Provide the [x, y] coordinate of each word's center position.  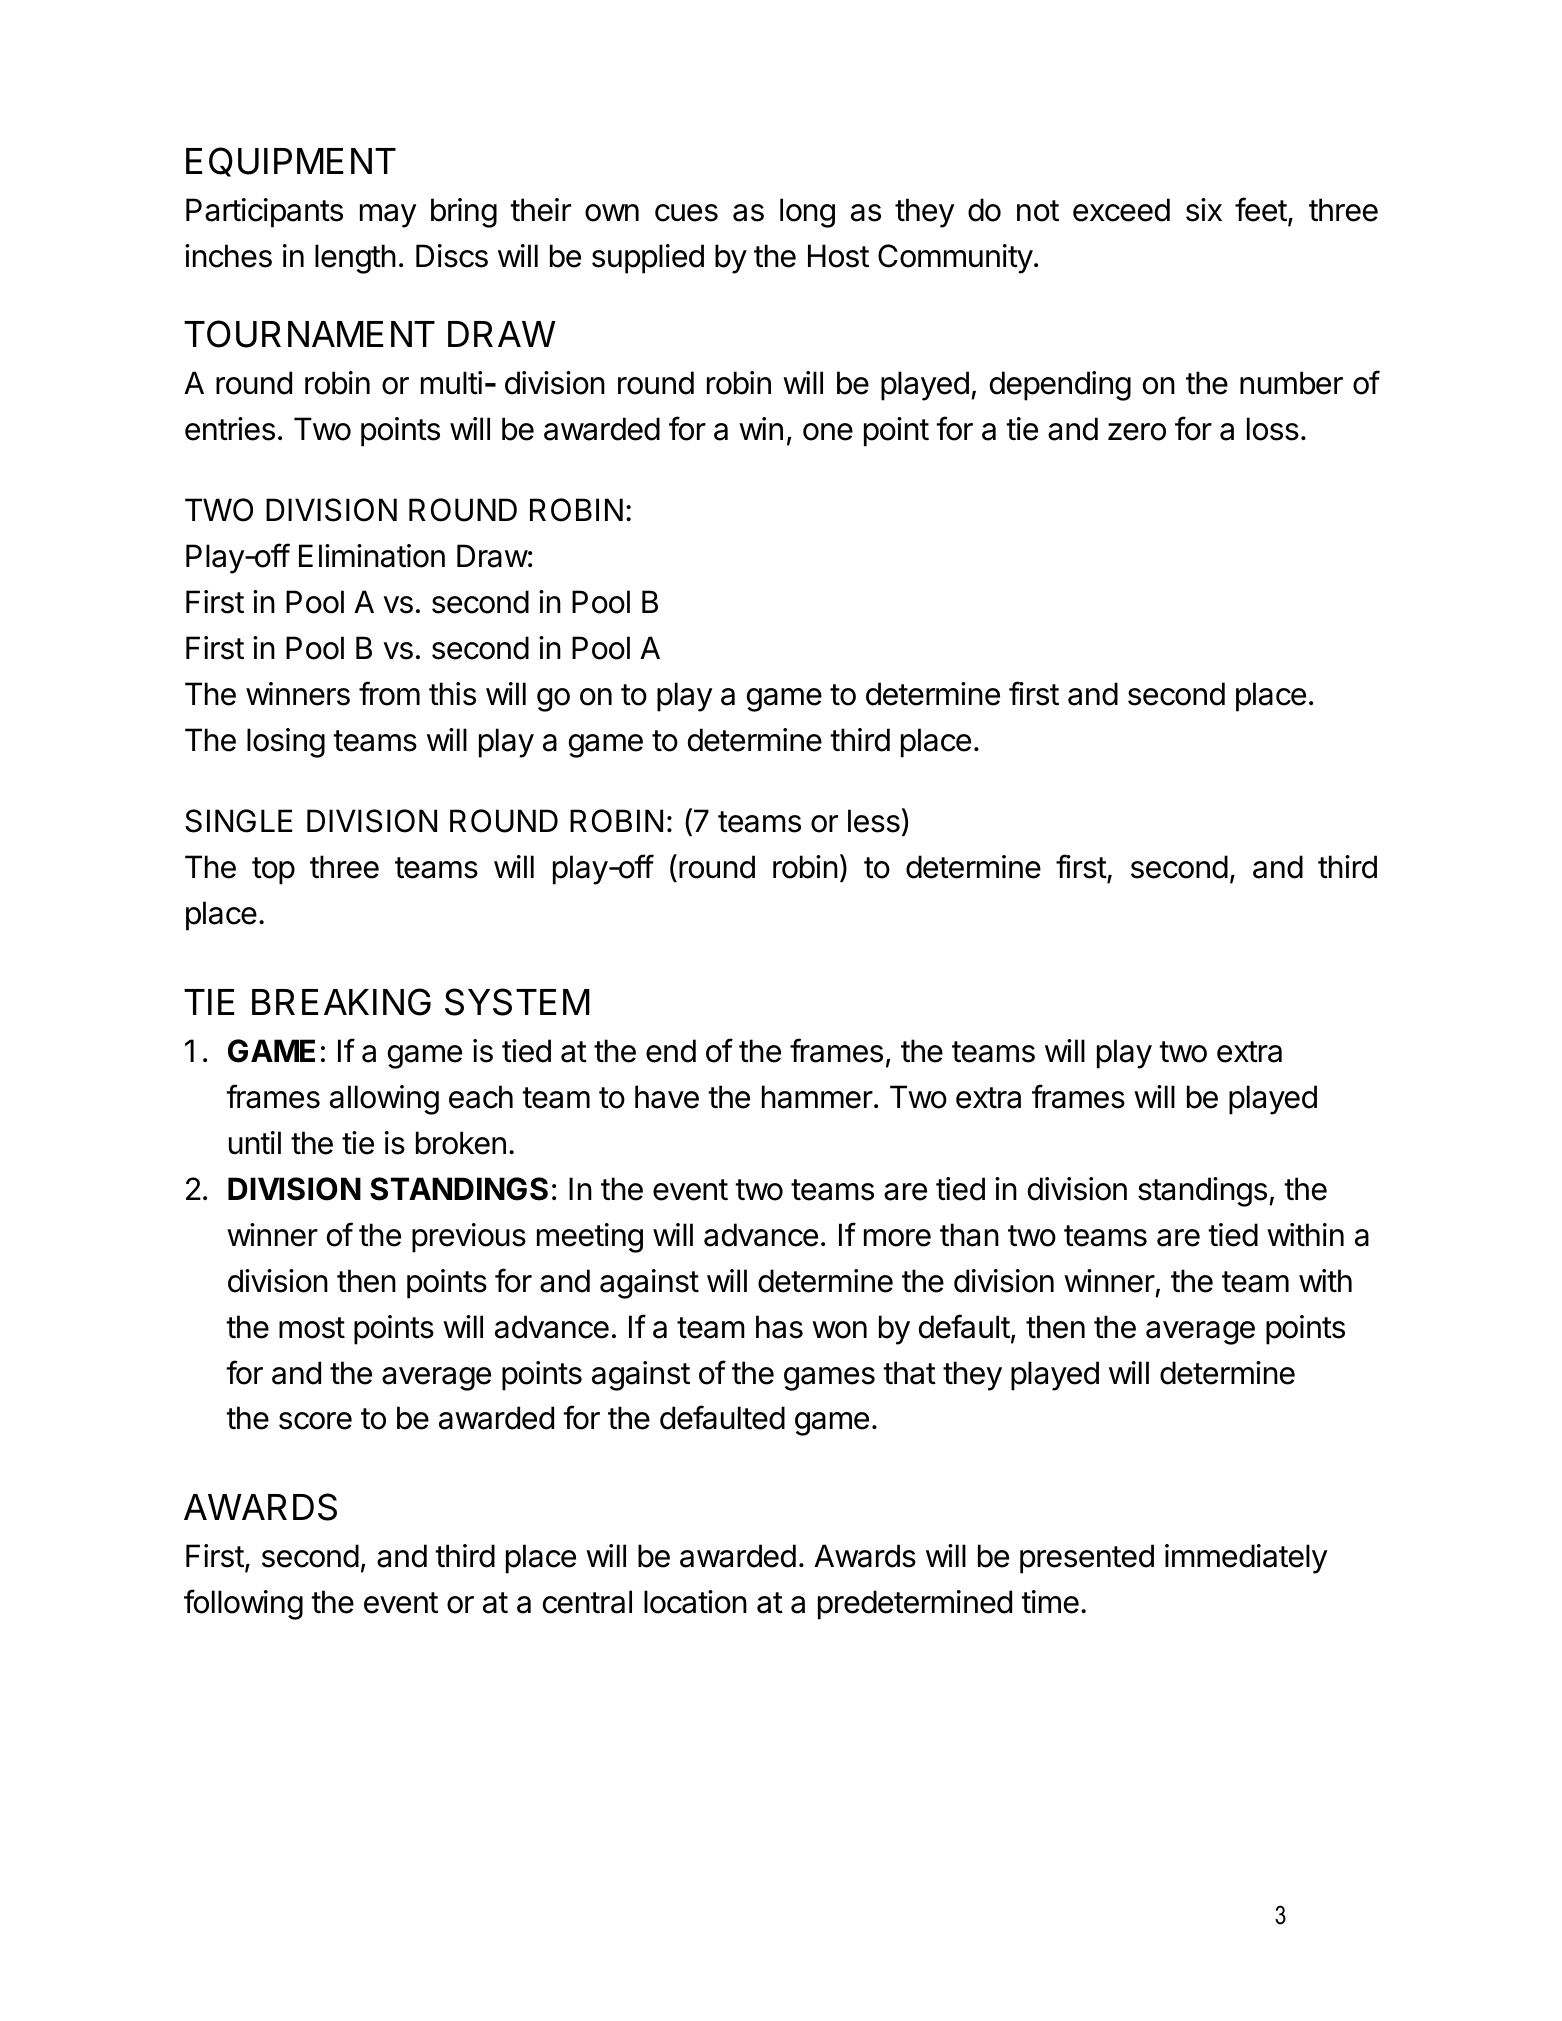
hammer [817, 1097]
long [807, 213]
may [388, 216]
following [243, 1604]
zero [1137, 432]
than [969, 1235]
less [874, 821]
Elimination [372, 556]
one [828, 432]
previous [469, 1238]
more [897, 1238]
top [273, 871]
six [1204, 210]
